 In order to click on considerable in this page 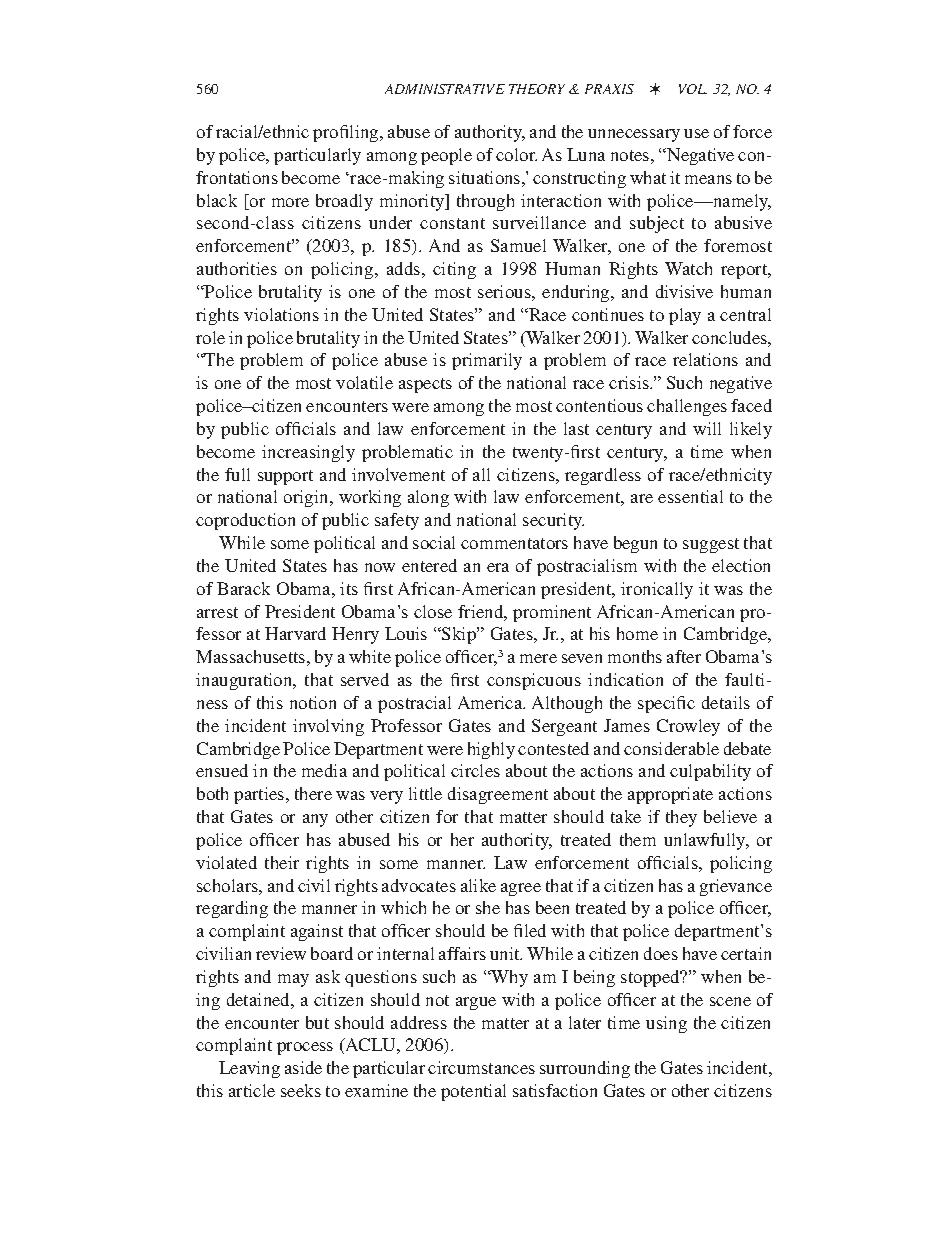, I will do `click(671, 748)`.
